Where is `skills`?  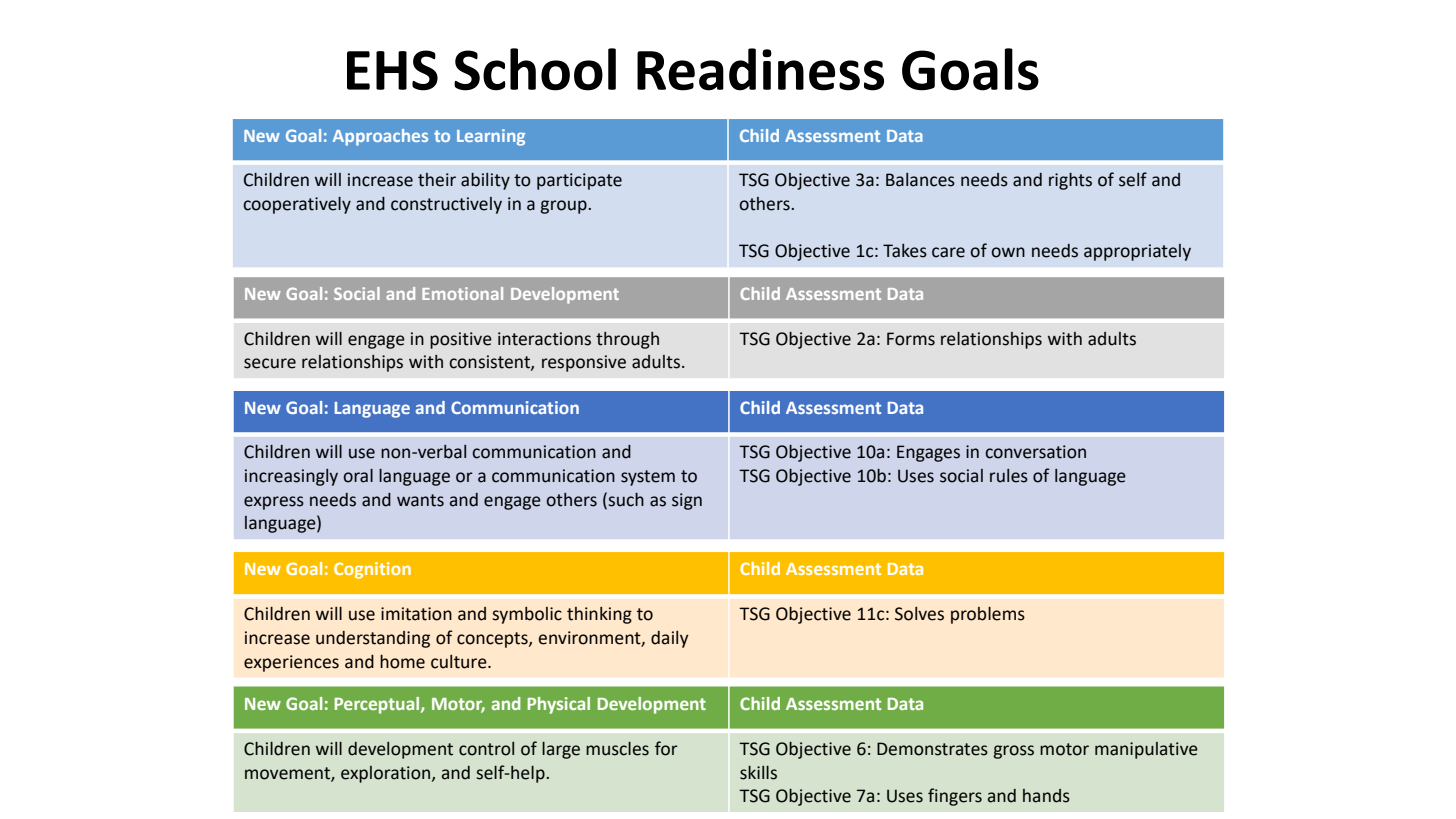
skills is located at coordinates (758, 773).
